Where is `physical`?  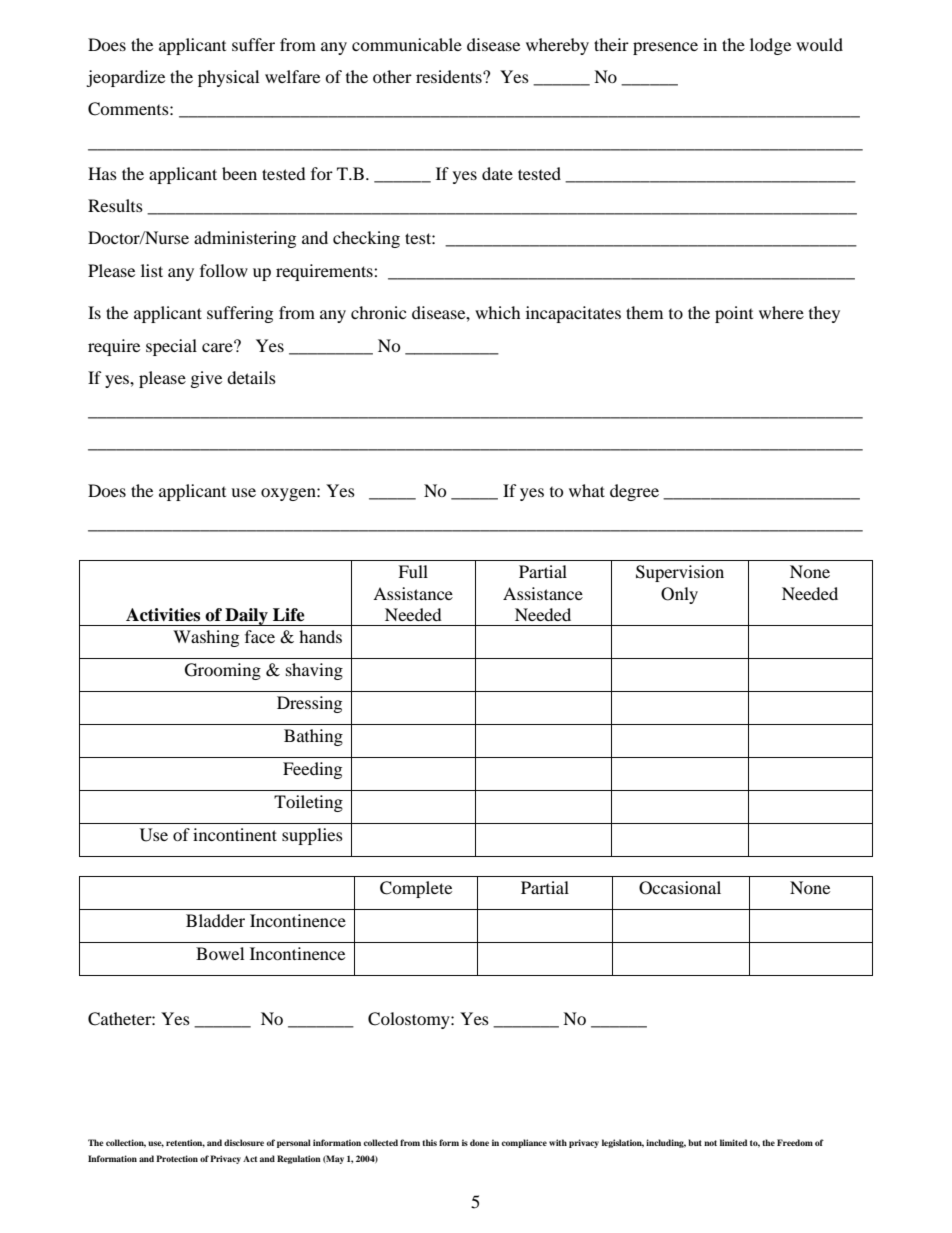 physical is located at coordinates (228, 78).
